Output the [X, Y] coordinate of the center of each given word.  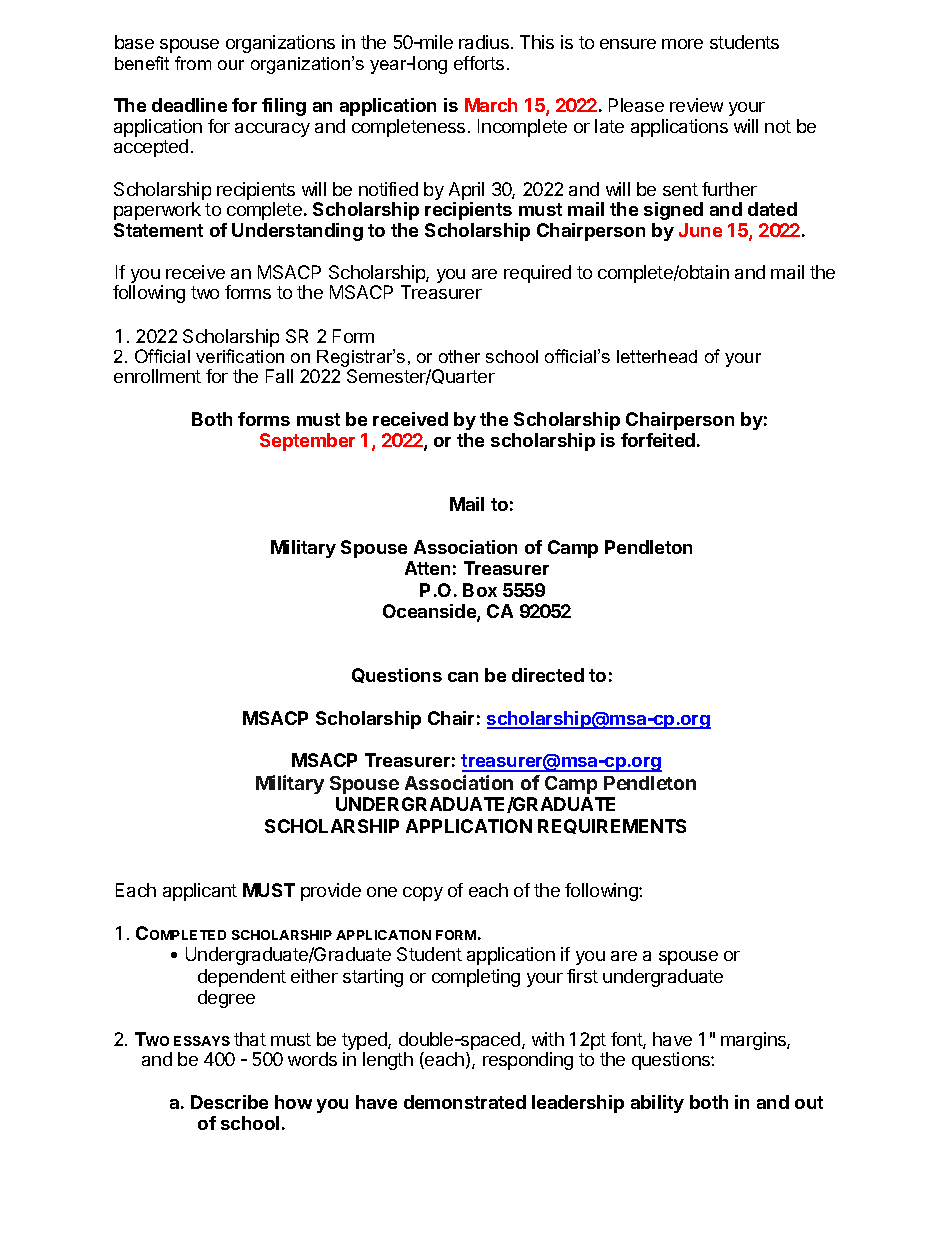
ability [657, 1104]
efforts [479, 63]
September [307, 442]
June [700, 230]
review [696, 105]
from [193, 63]
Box [480, 590]
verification [240, 356]
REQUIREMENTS [612, 826]
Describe [229, 1102]
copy [423, 894]
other [459, 356]
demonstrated [465, 1102]
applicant [200, 892]
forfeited [658, 440]
